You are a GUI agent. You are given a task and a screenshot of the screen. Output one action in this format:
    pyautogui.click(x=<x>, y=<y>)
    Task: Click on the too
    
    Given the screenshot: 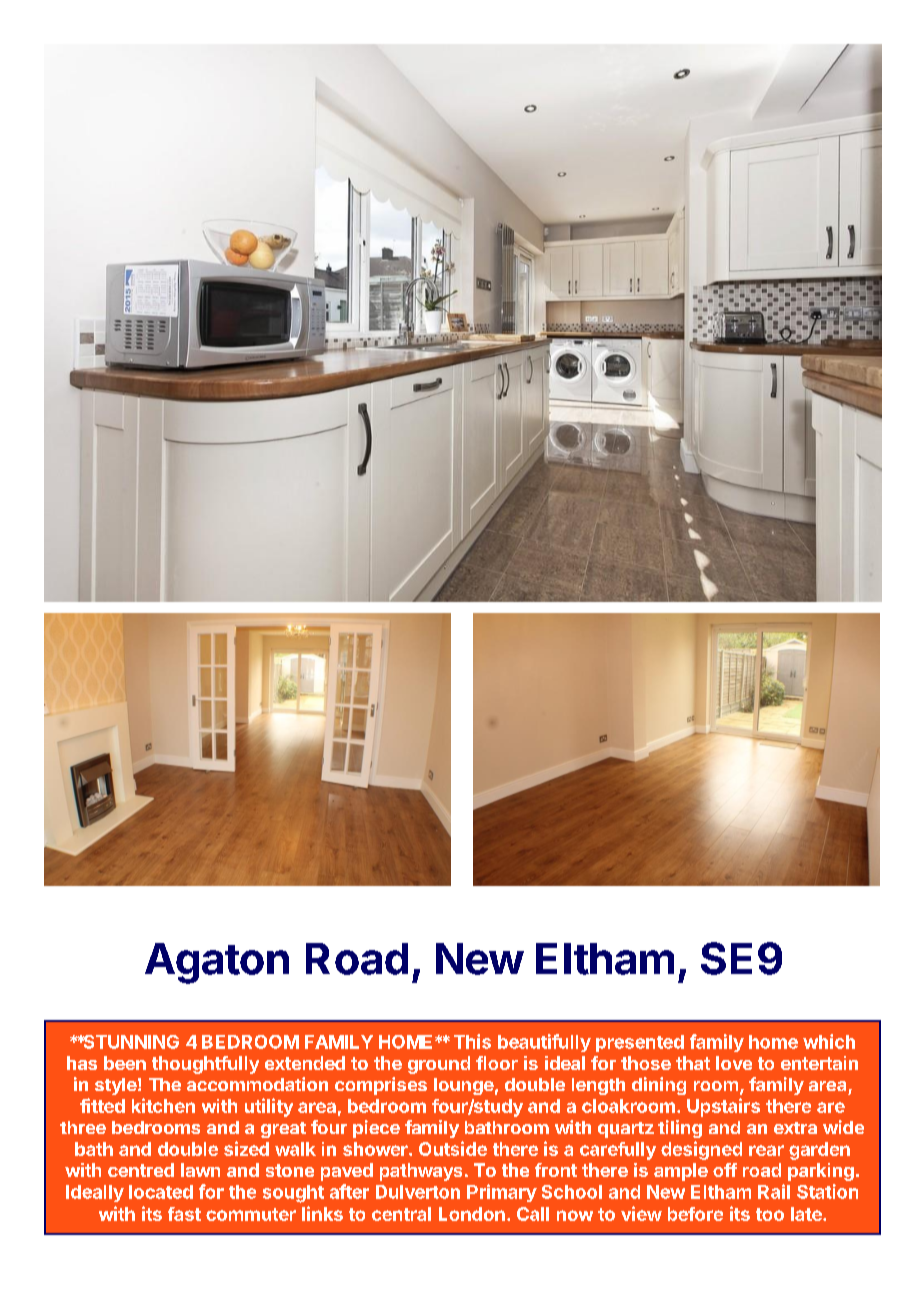 What is the action you would take?
    pyautogui.click(x=770, y=1214)
